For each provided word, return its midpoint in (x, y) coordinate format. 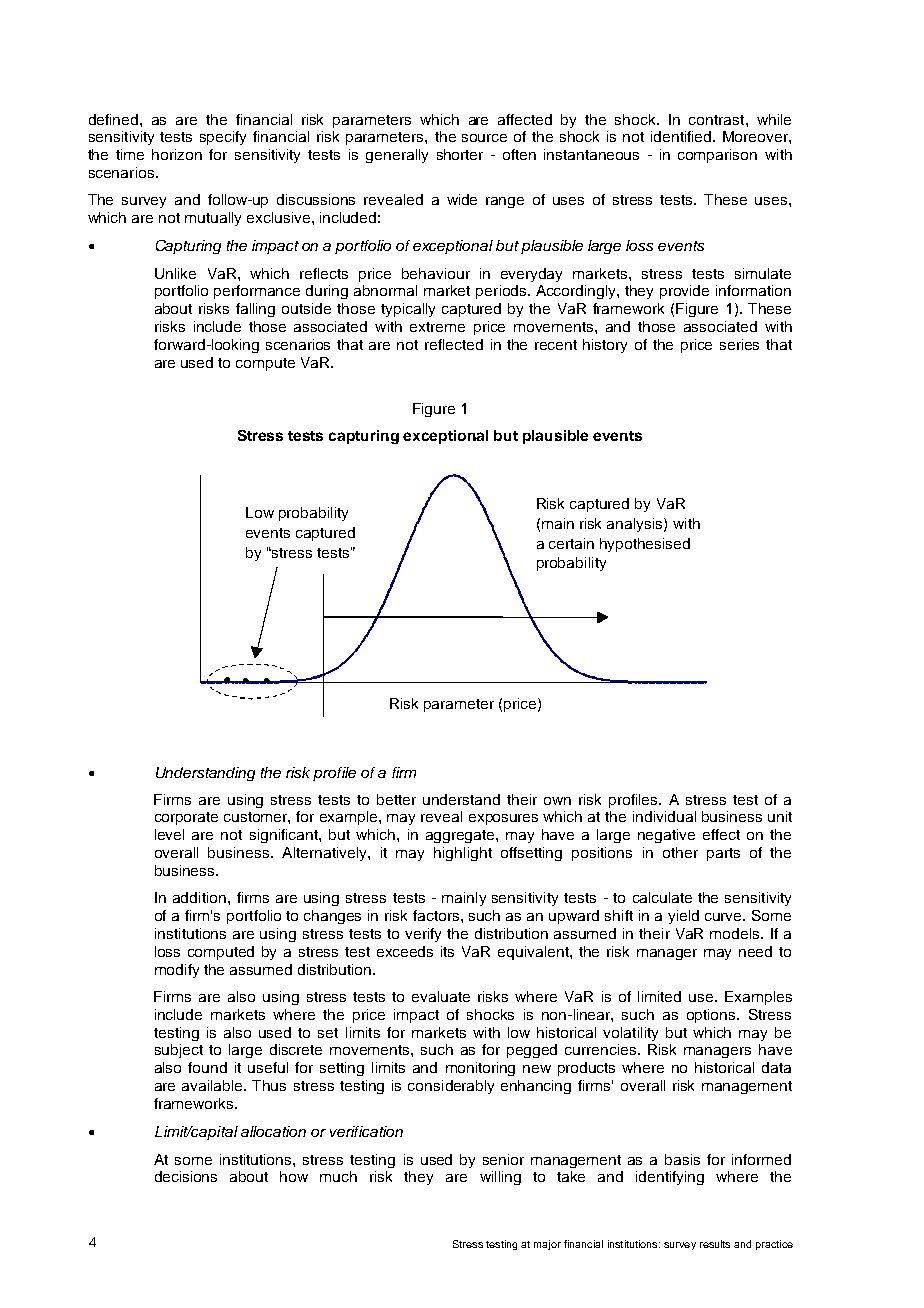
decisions (186, 1176)
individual (664, 816)
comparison (717, 156)
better (396, 799)
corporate (186, 818)
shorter (460, 154)
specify (223, 138)
